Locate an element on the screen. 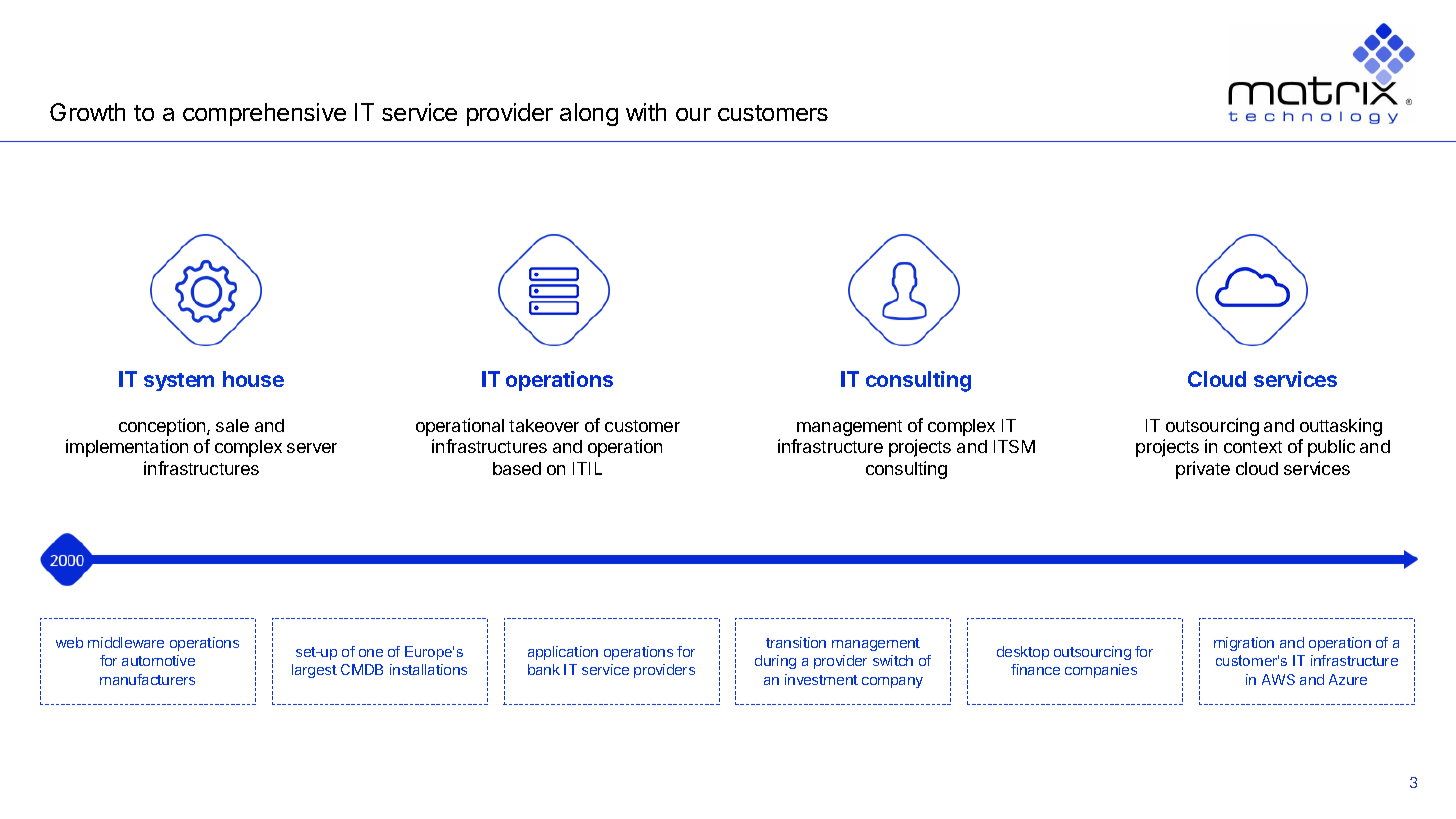 The height and width of the screenshot is (819, 1456). public is located at coordinates (1331, 448).
